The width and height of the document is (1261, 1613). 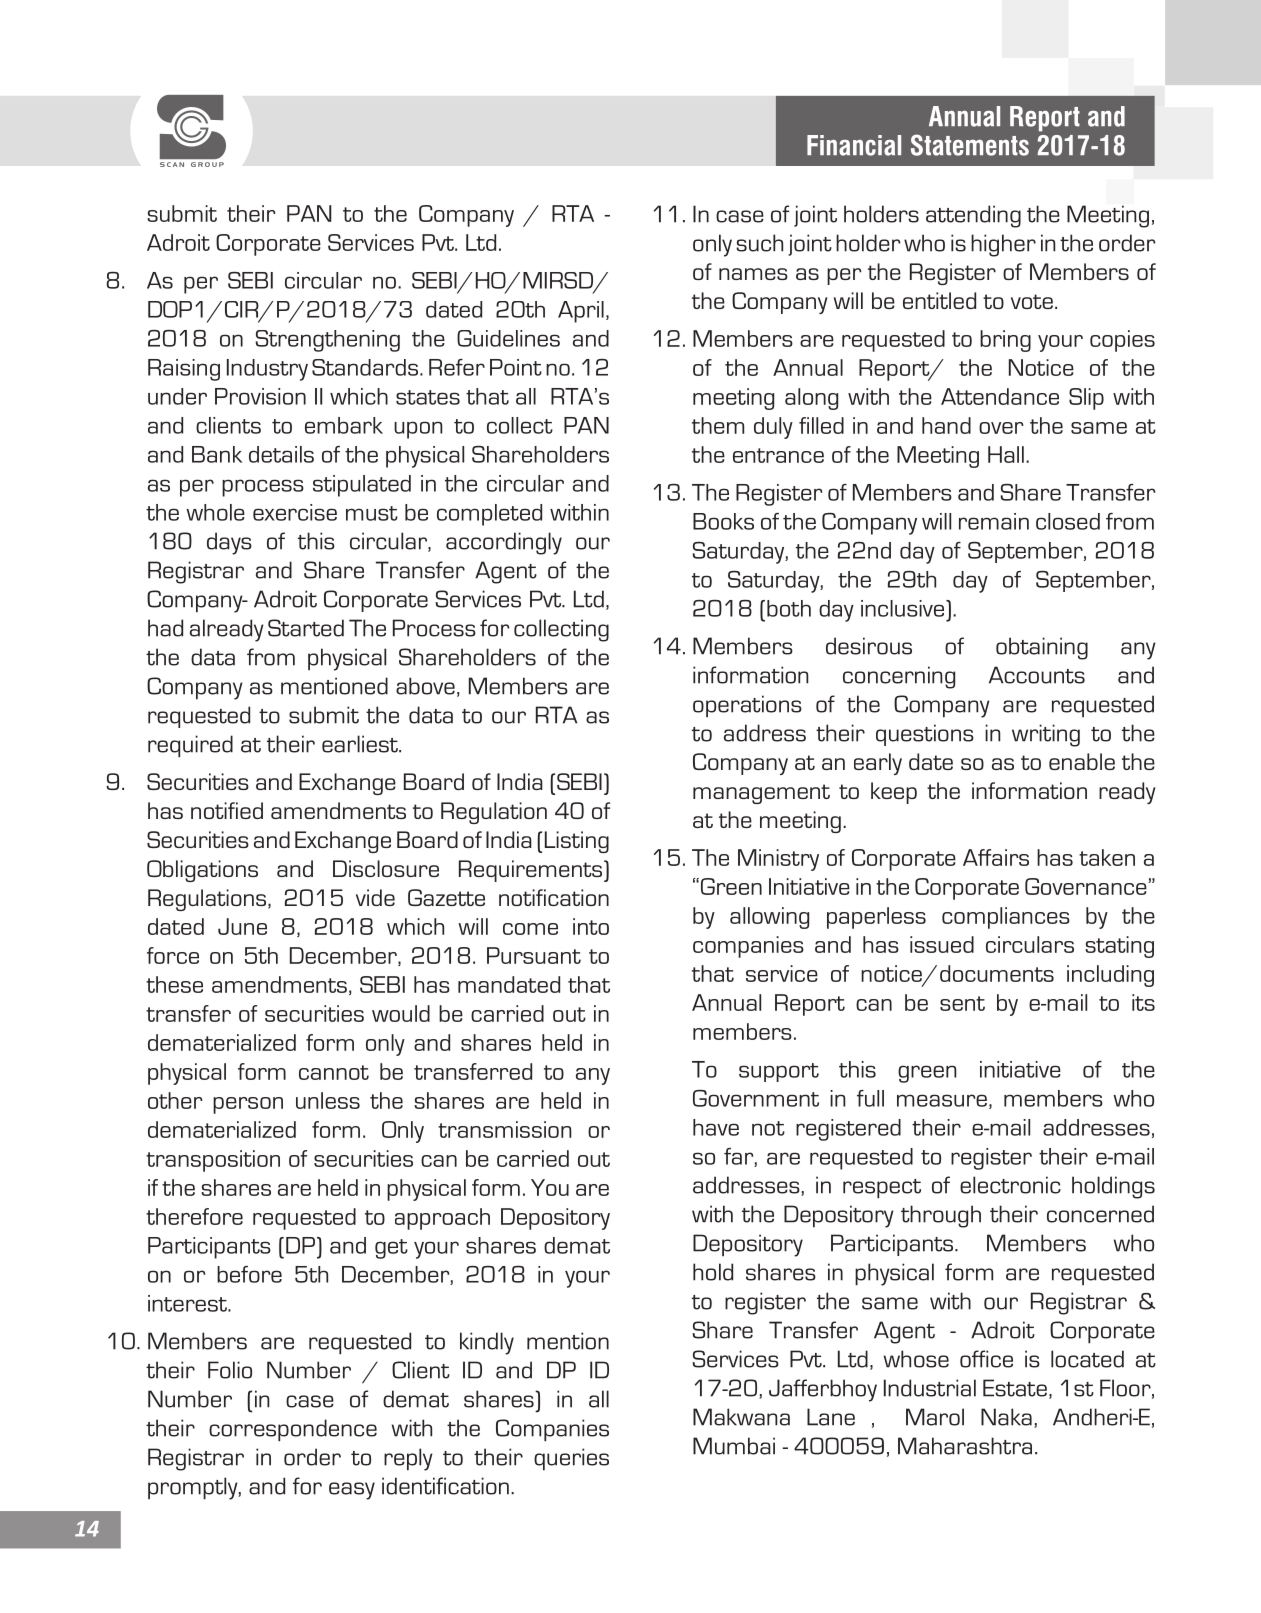 I want to click on such, so click(x=759, y=243).
